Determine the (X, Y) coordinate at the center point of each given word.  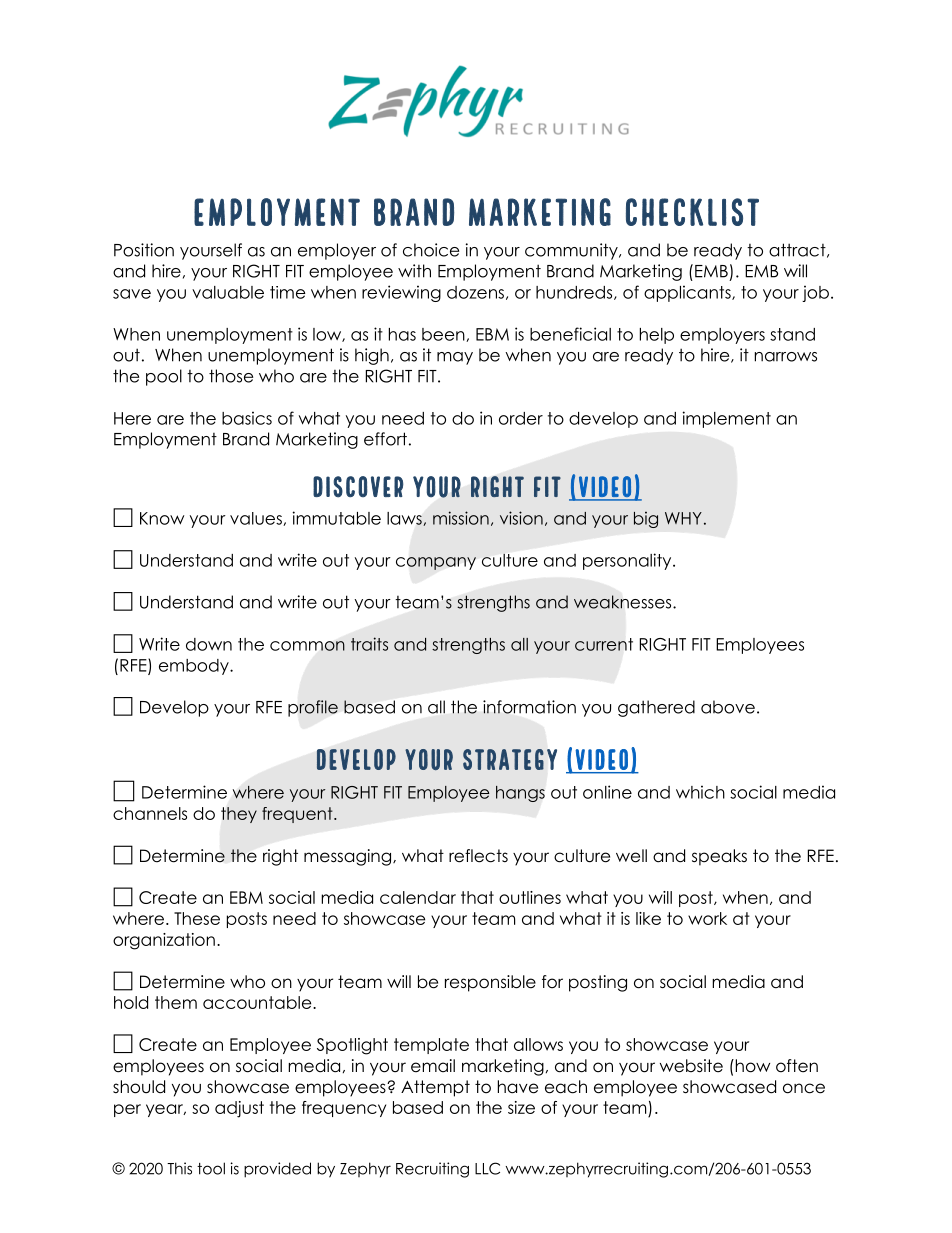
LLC (487, 1168)
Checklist (692, 212)
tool (211, 1168)
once (804, 1088)
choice (431, 250)
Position (144, 250)
